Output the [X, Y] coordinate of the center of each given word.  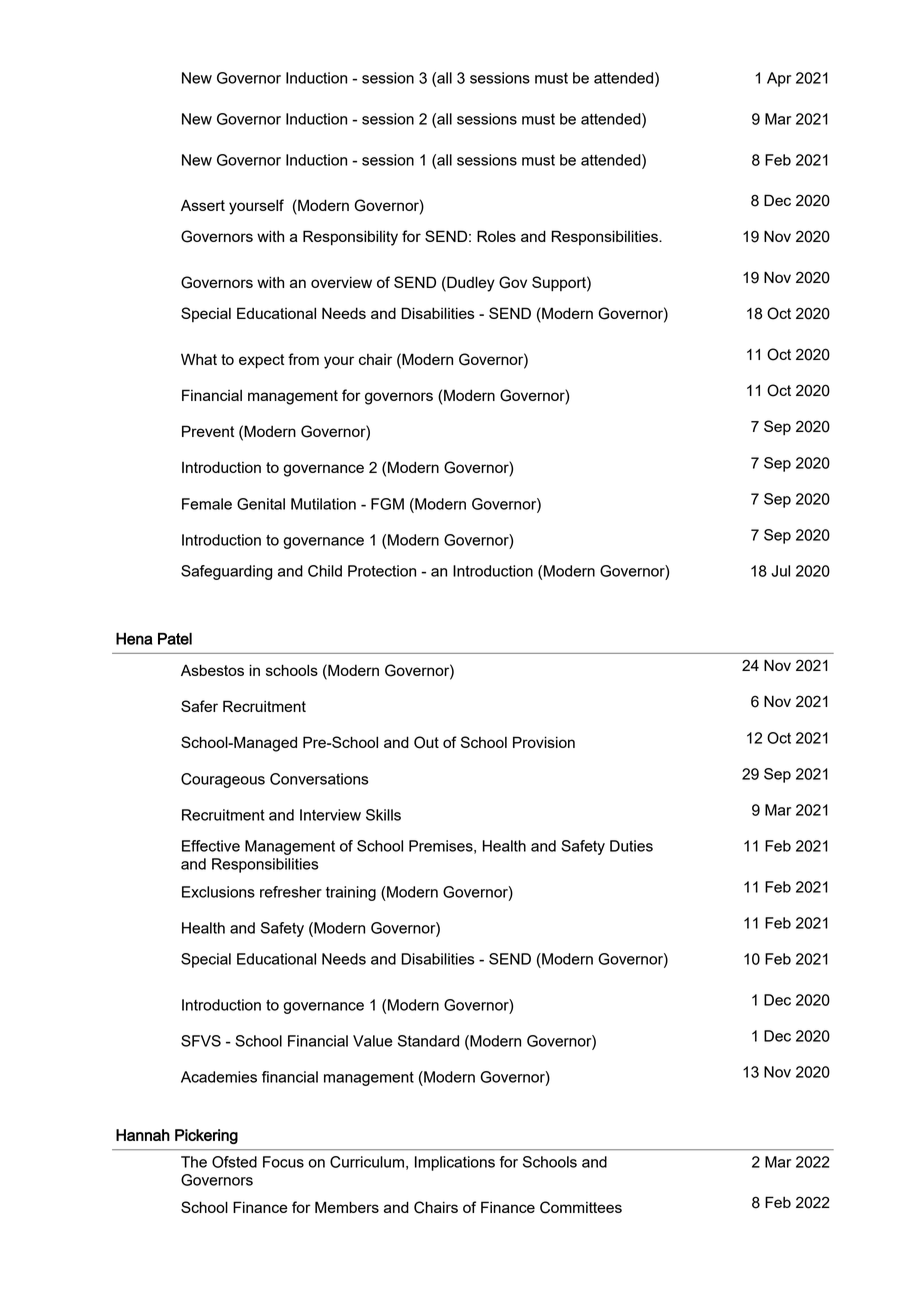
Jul [780, 571]
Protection [382, 571]
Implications [455, 1163]
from [303, 359]
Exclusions [218, 892]
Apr [779, 79]
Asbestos [212, 670]
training [351, 893]
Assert [203, 205]
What [199, 359]
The [194, 1162]
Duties [631, 846]
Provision [544, 742]
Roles [496, 236]
